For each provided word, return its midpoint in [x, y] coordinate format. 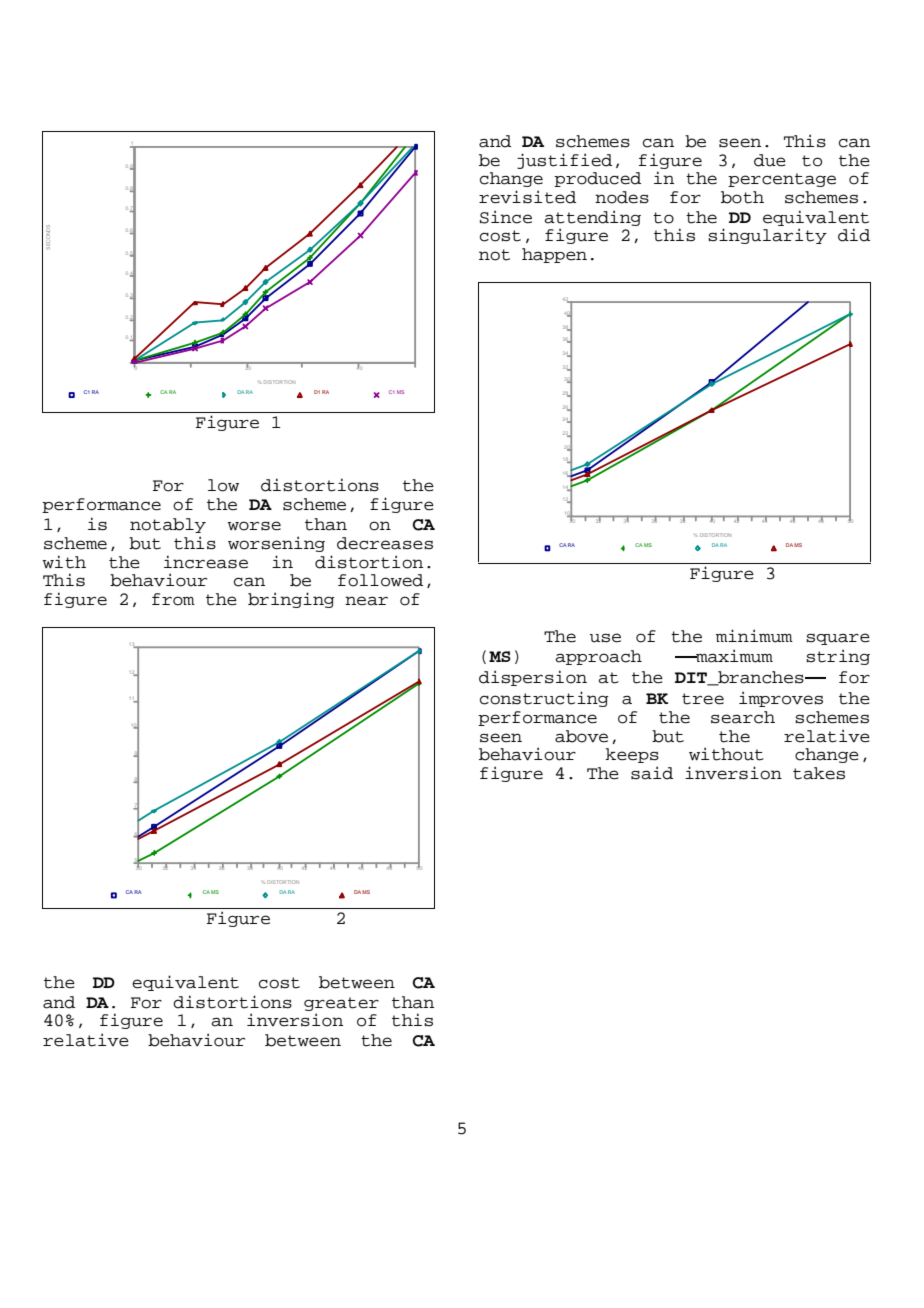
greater [341, 1004]
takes [819, 773]
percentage [782, 180]
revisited [527, 197]
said [652, 773]
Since [506, 217]
